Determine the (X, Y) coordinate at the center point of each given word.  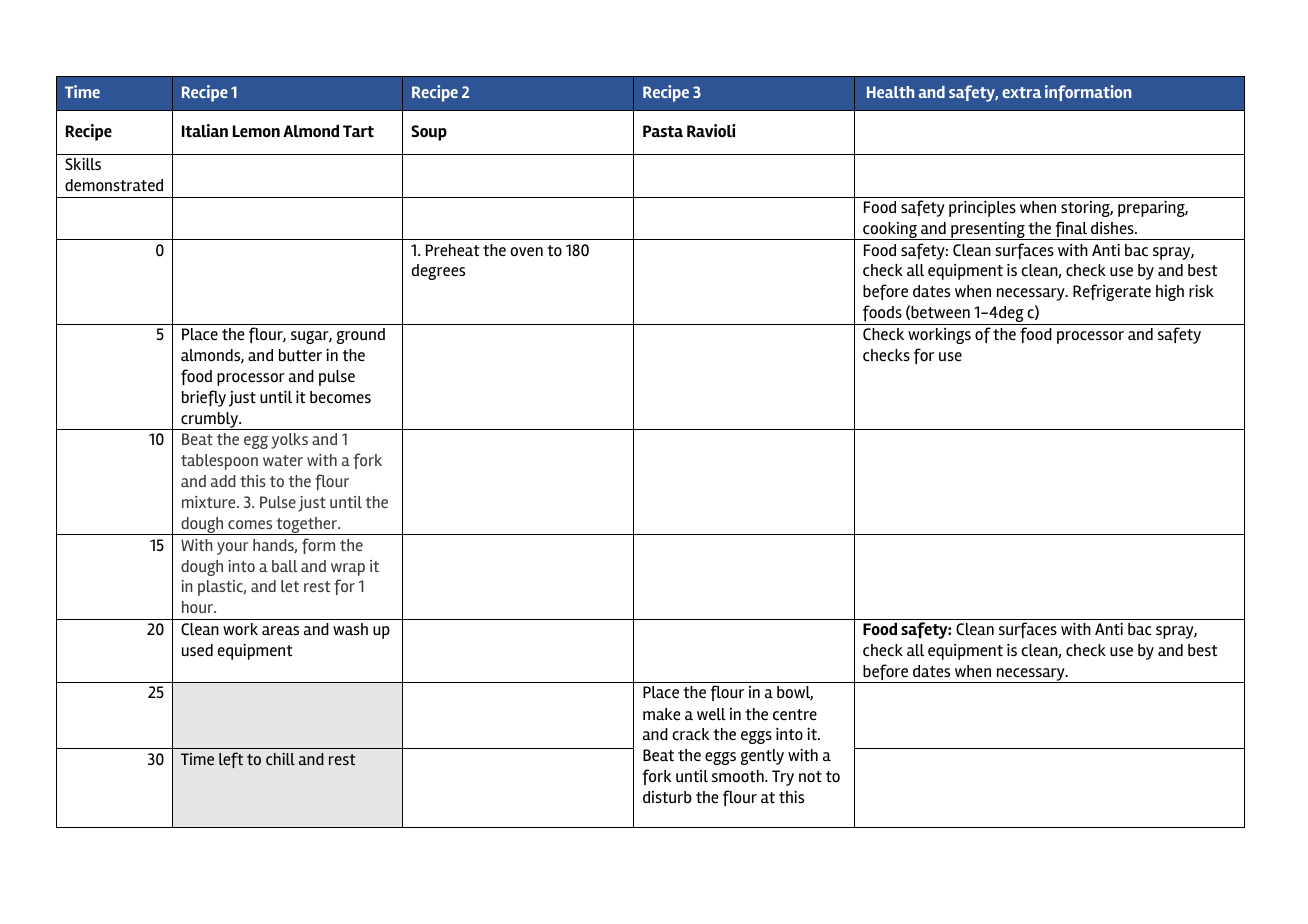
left (231, 760)
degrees (438, 272)
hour (199, 607)
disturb (667, 797)
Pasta (663, 131)
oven (526, 252)
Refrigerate (1112, 292)
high (1170, 293)
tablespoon (219, 462)
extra (1021, 92)
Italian (205, 131)
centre (795, 715)
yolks (289, 441)
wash (350, 629)
